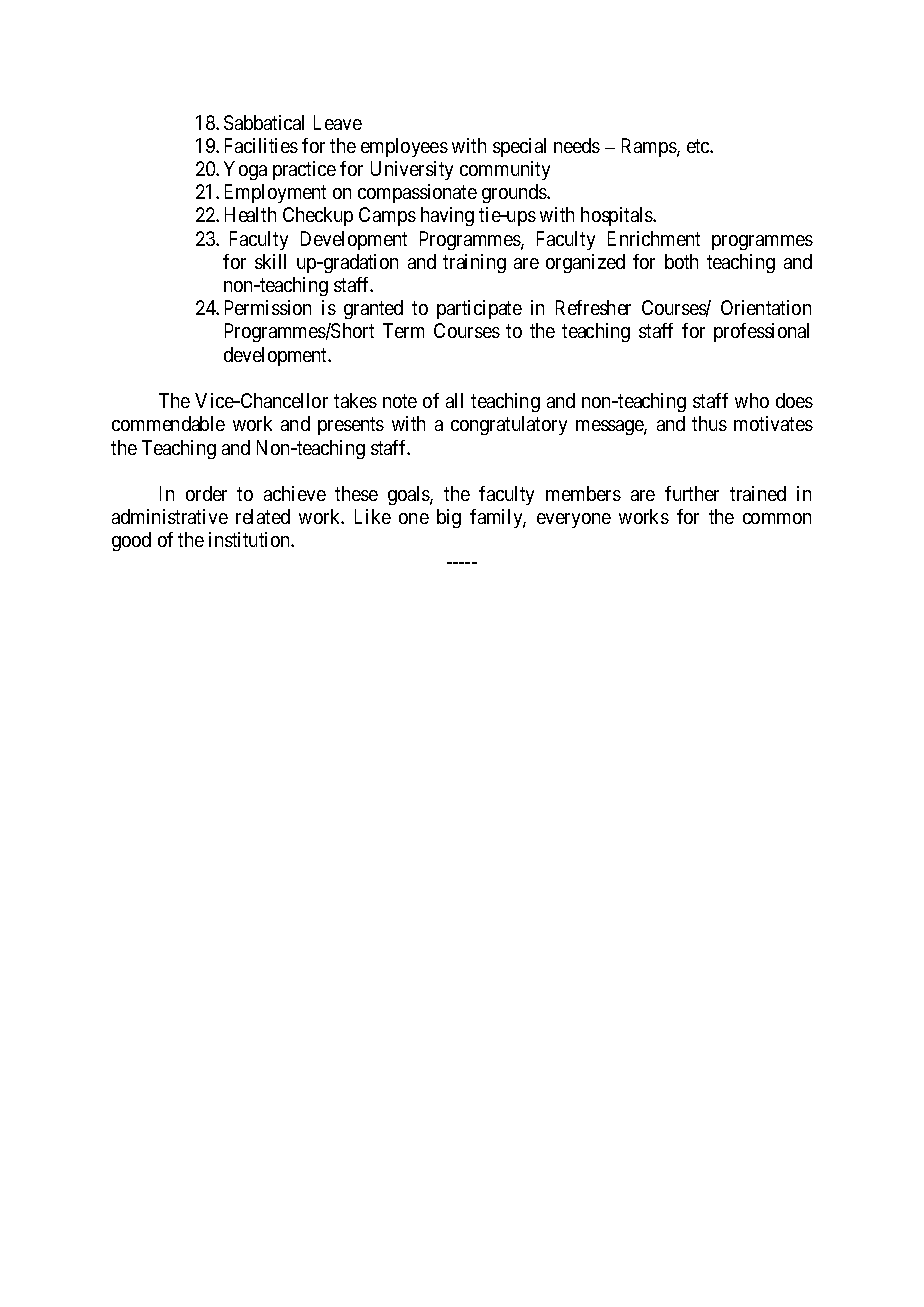 The width and height of the document is (924, 1307). I want to click on Leave, so click(338, 122).
